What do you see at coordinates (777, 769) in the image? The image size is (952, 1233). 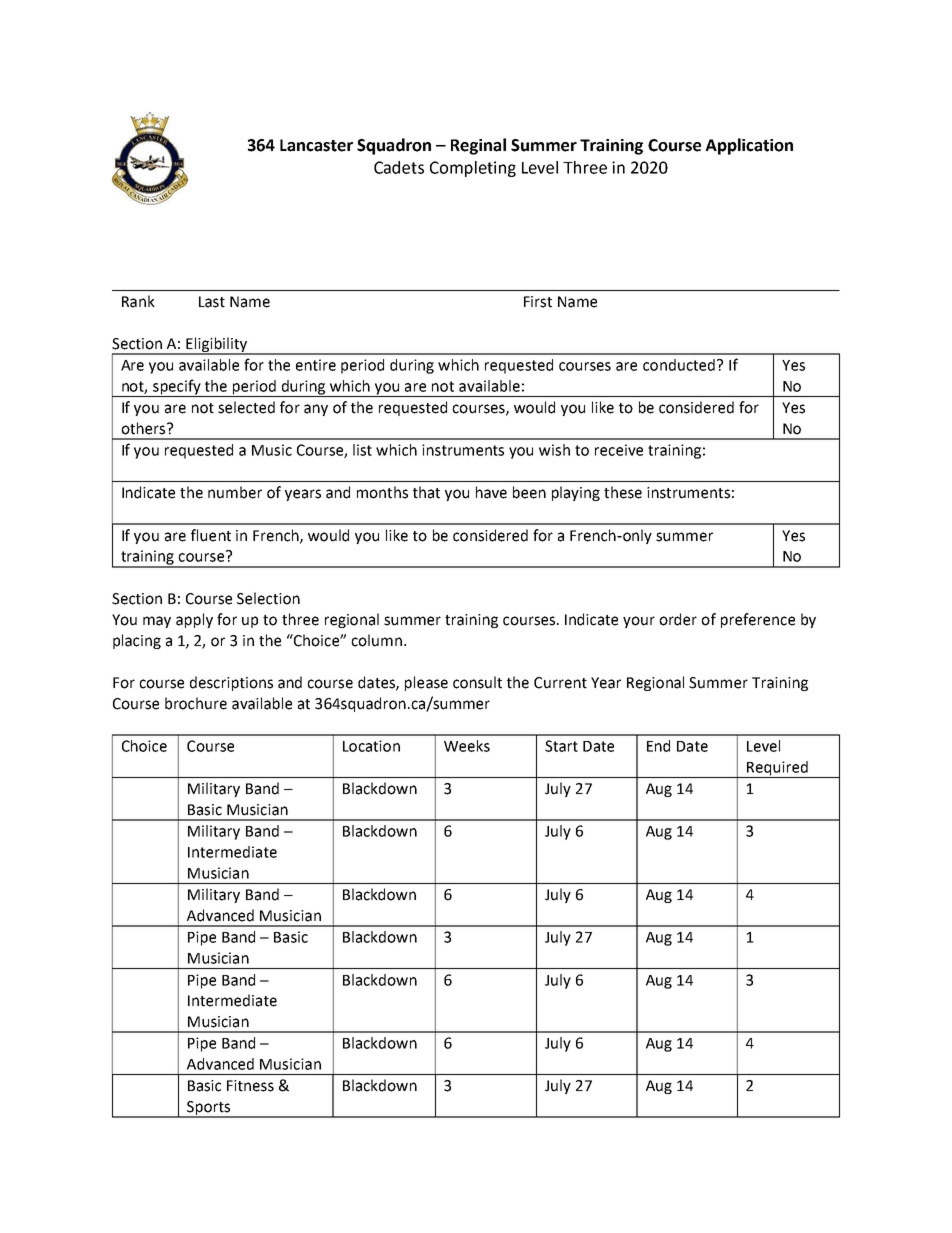 I see `Required` at bounding box center [777, 769].
